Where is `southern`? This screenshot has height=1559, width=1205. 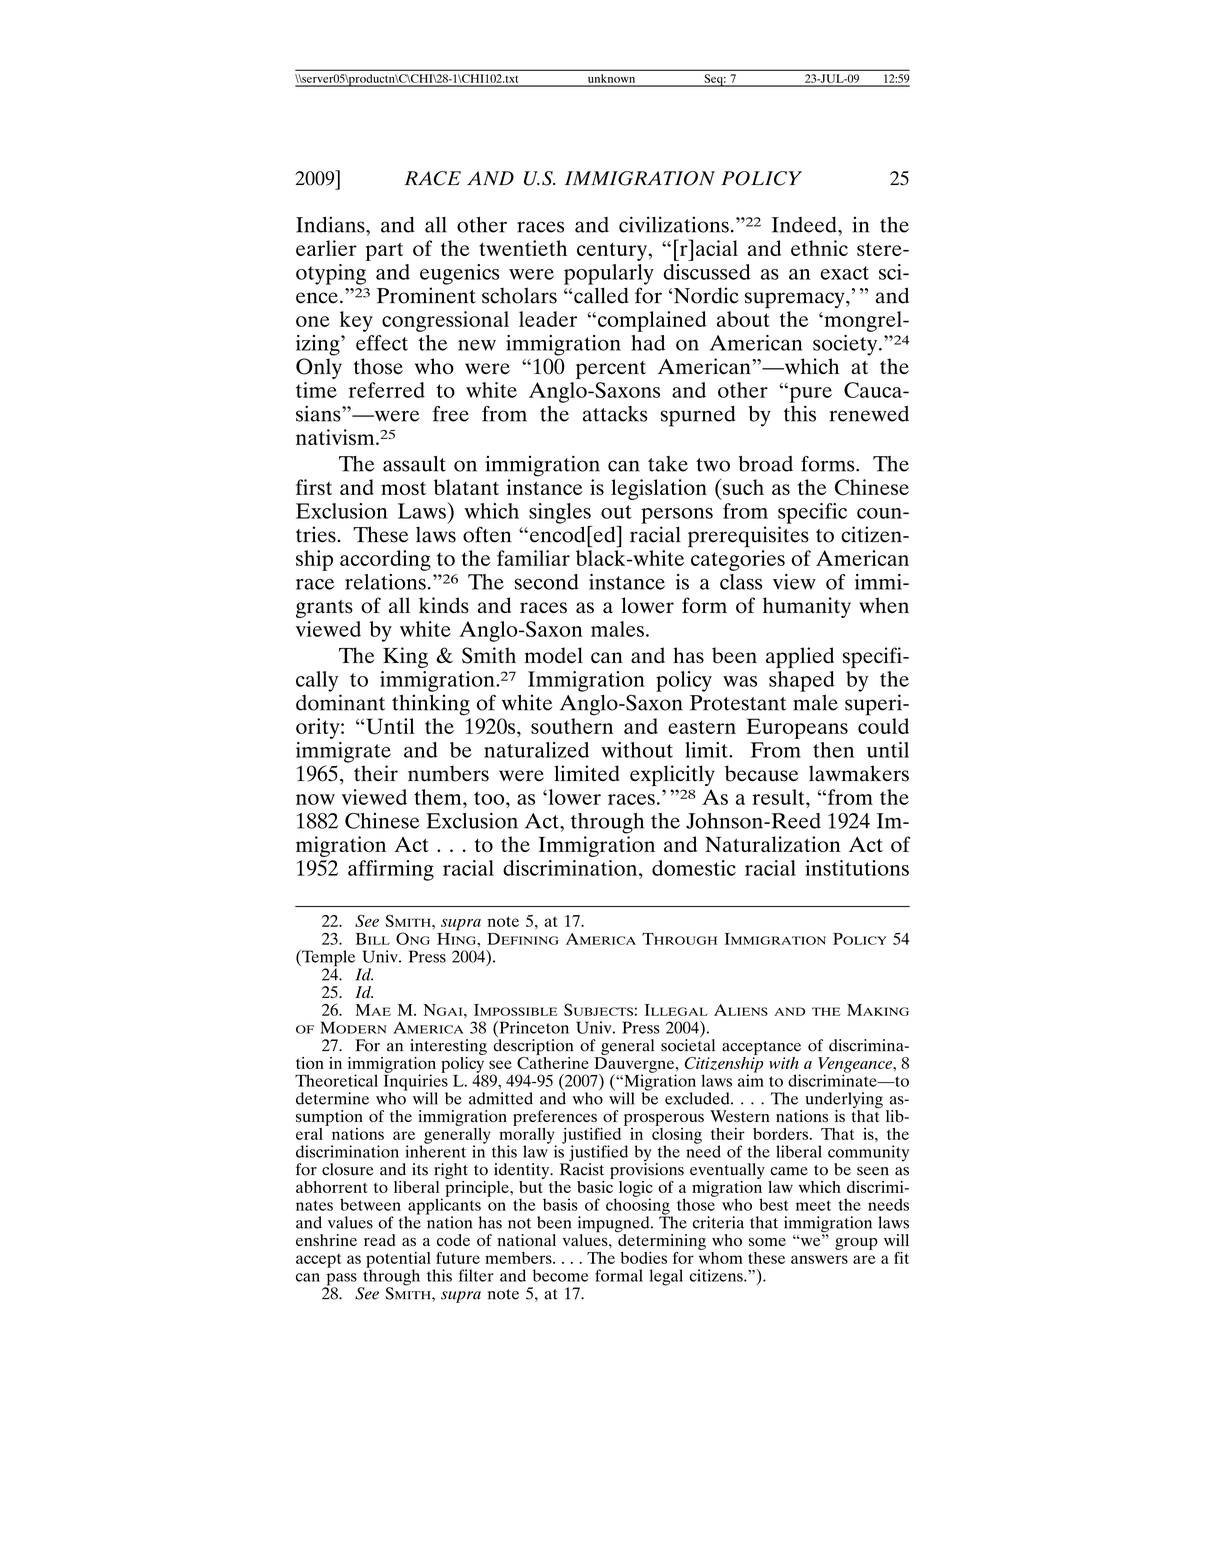 southern is located at coordinates (572, 726).
